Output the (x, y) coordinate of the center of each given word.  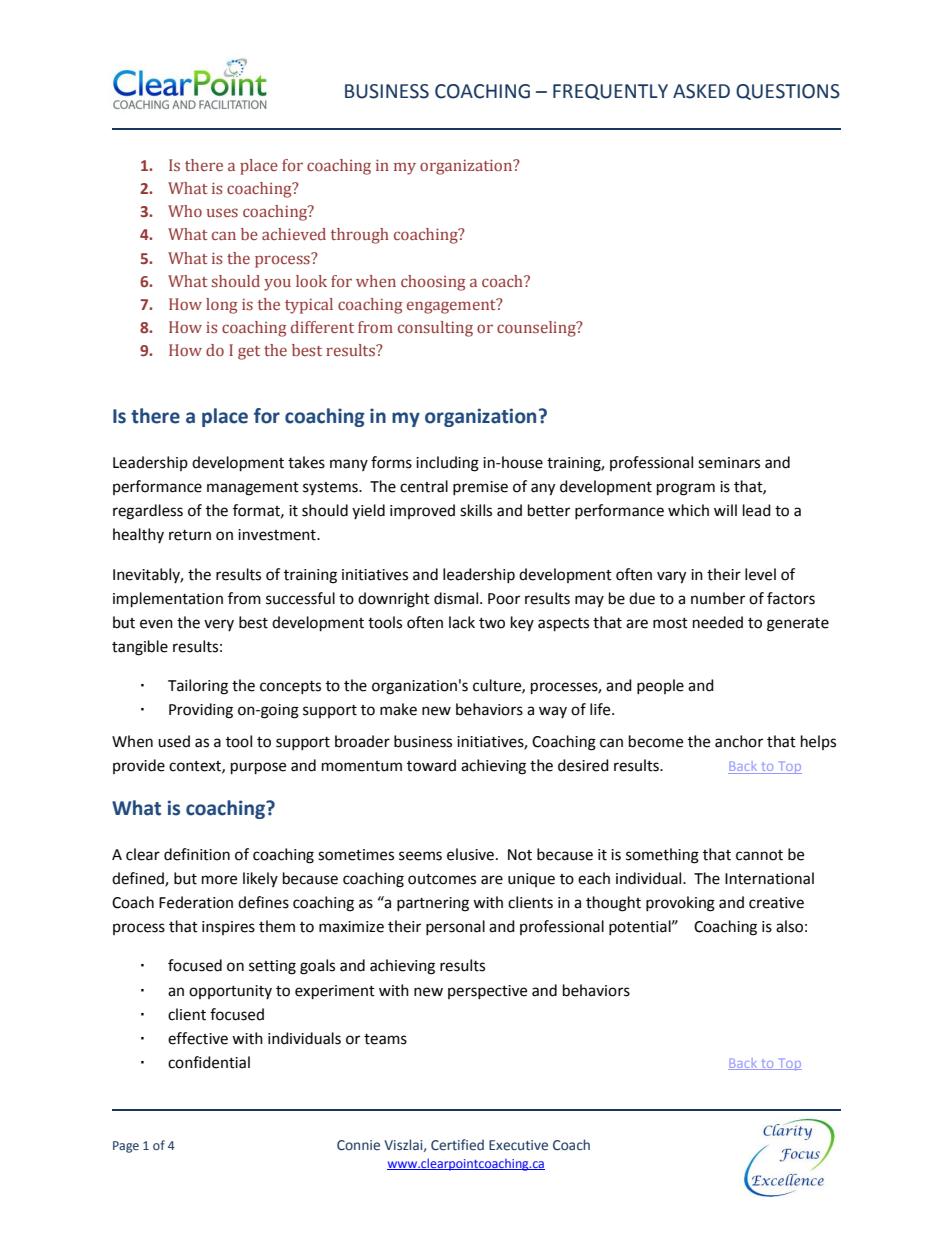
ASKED (701, 91)
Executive (518, 1145)
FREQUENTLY (610, 92)
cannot (759, 855)
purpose (258, 768)
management (253, 489)
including (447, 464)
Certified (457, 1145)
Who (185, 211)
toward (431, 765)
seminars (729, 463)
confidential (209, 1062)
